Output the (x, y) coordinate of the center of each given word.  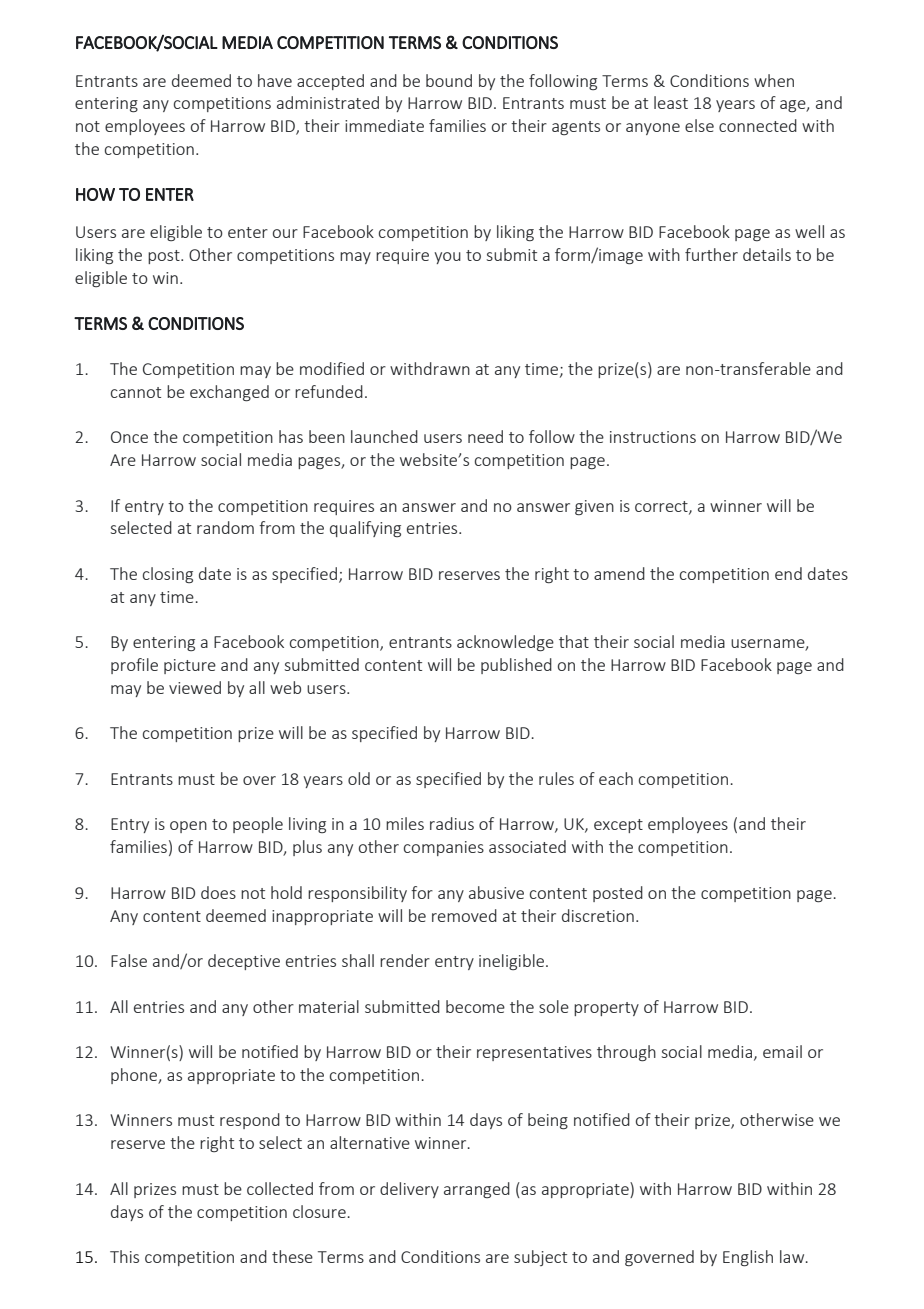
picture (190, 666)
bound (449, 80)
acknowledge (505, 643)
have (275, 80)
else (699, 125)
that (574, 641)
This (124, 1256)
